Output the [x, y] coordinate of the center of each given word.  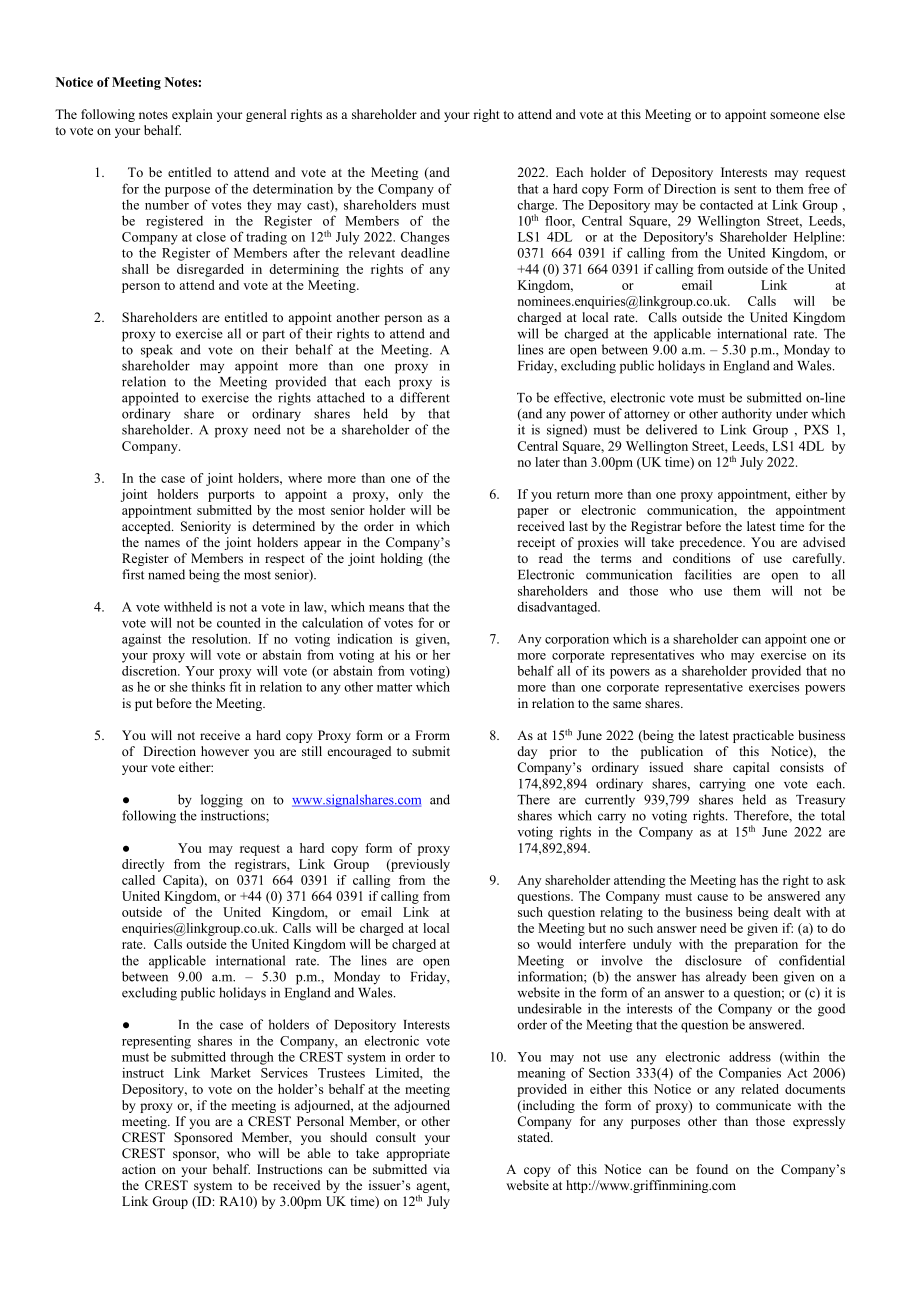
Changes [425, 238]
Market [231, 1072]
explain [192, 115]
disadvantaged [558, 608]
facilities [708, 574]
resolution [221, 638]
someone [795, 115]
